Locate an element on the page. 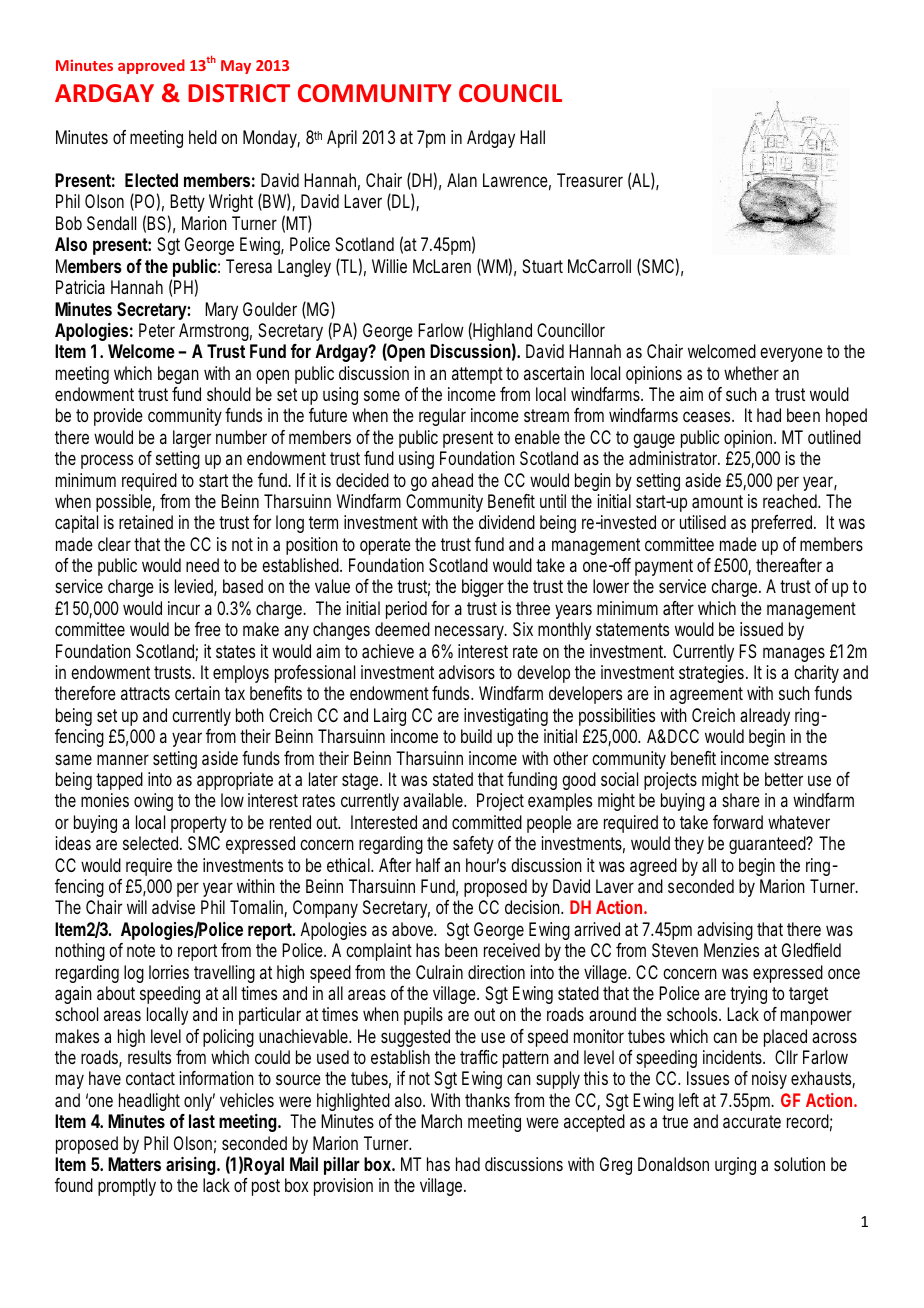 This document has height=1308, width=924. issued is located at coordinates (761, 629).
